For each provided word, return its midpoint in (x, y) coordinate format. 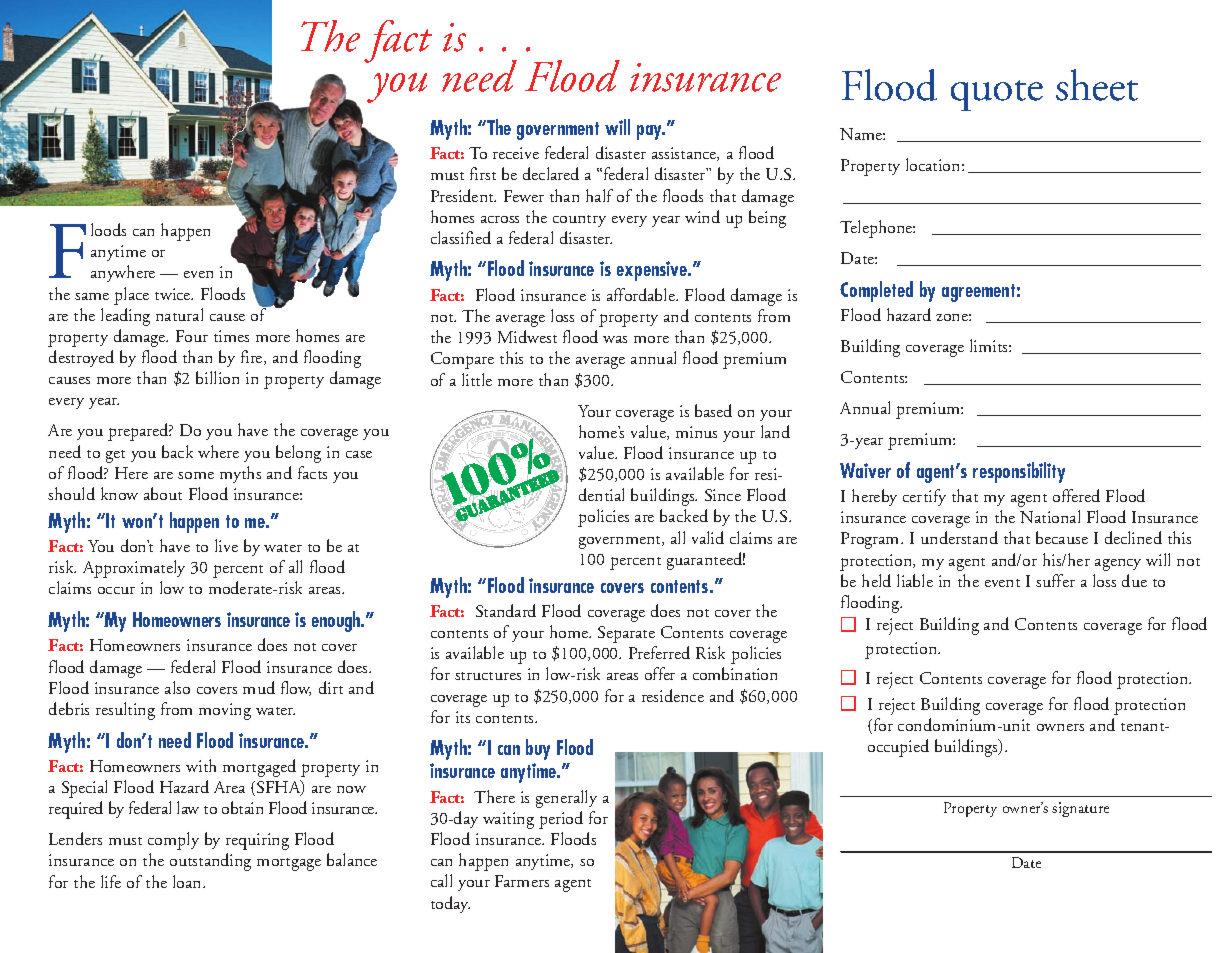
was (615, 339)
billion (217, 377)
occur (116, 590)
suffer (1055, 580)
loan (188, 881)
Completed (876, 291)
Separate (626, 634)
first (483, 173)
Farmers (522, 881)
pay (651, 132)
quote (997, 95)
